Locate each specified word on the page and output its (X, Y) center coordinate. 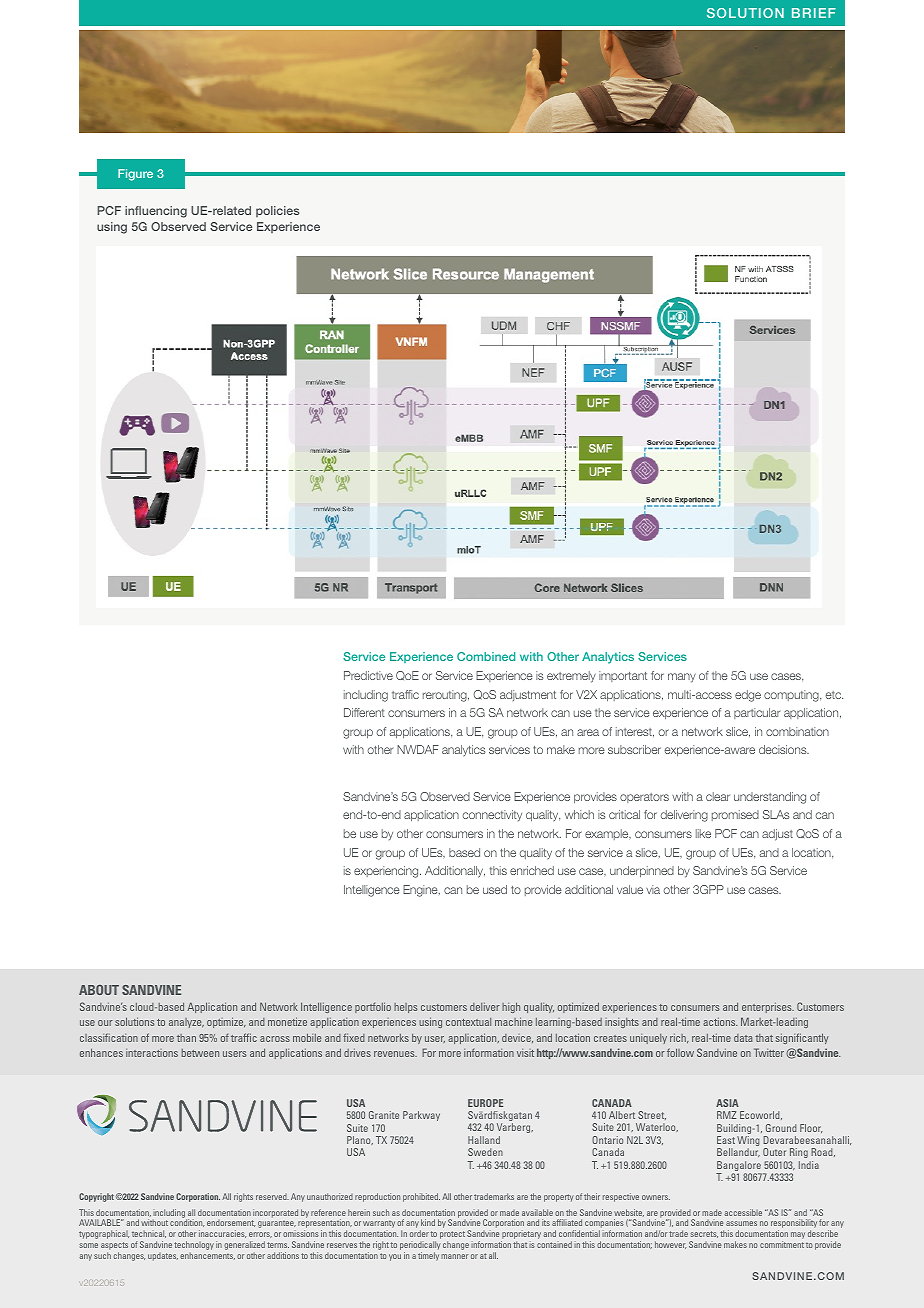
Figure (135, 175)
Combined (486, 656)
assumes (741, 1223)
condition (187, 1223)
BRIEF (814, 13)
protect (452, 1236)
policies (277, 211)
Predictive (368, 675)
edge (748, 696)
